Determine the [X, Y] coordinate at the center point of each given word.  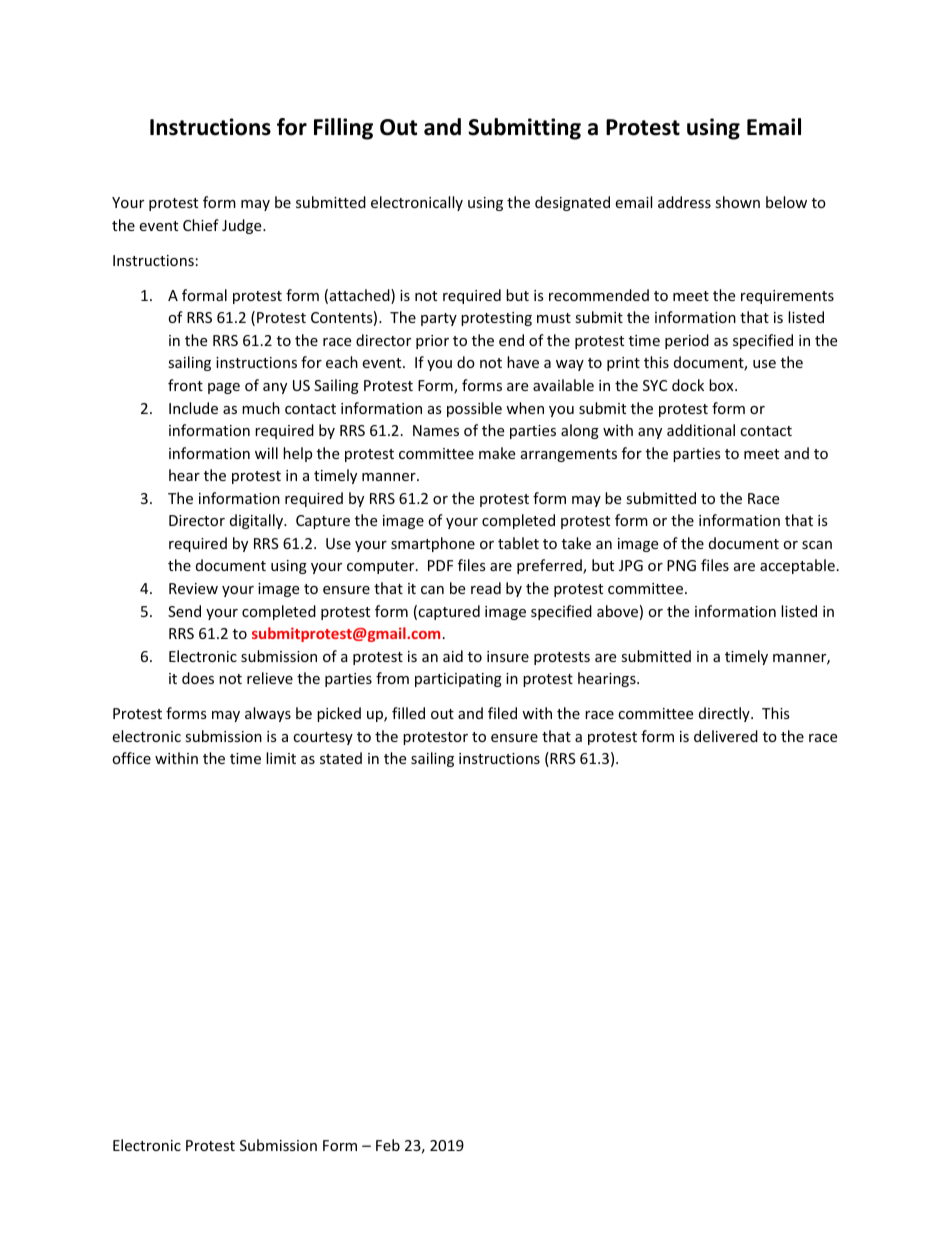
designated [572, 203]
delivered [726, 736]
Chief [201, 225]
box [722, 385]
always [268, 714]
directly [725, 714]
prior [432, 342]
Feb [388, 1145]
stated [341, 758]
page [224, 388]
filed [502, 713]
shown [737, 202]
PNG [681, 565]
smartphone [433, 544]
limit [281, 758]
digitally [258, 521]
